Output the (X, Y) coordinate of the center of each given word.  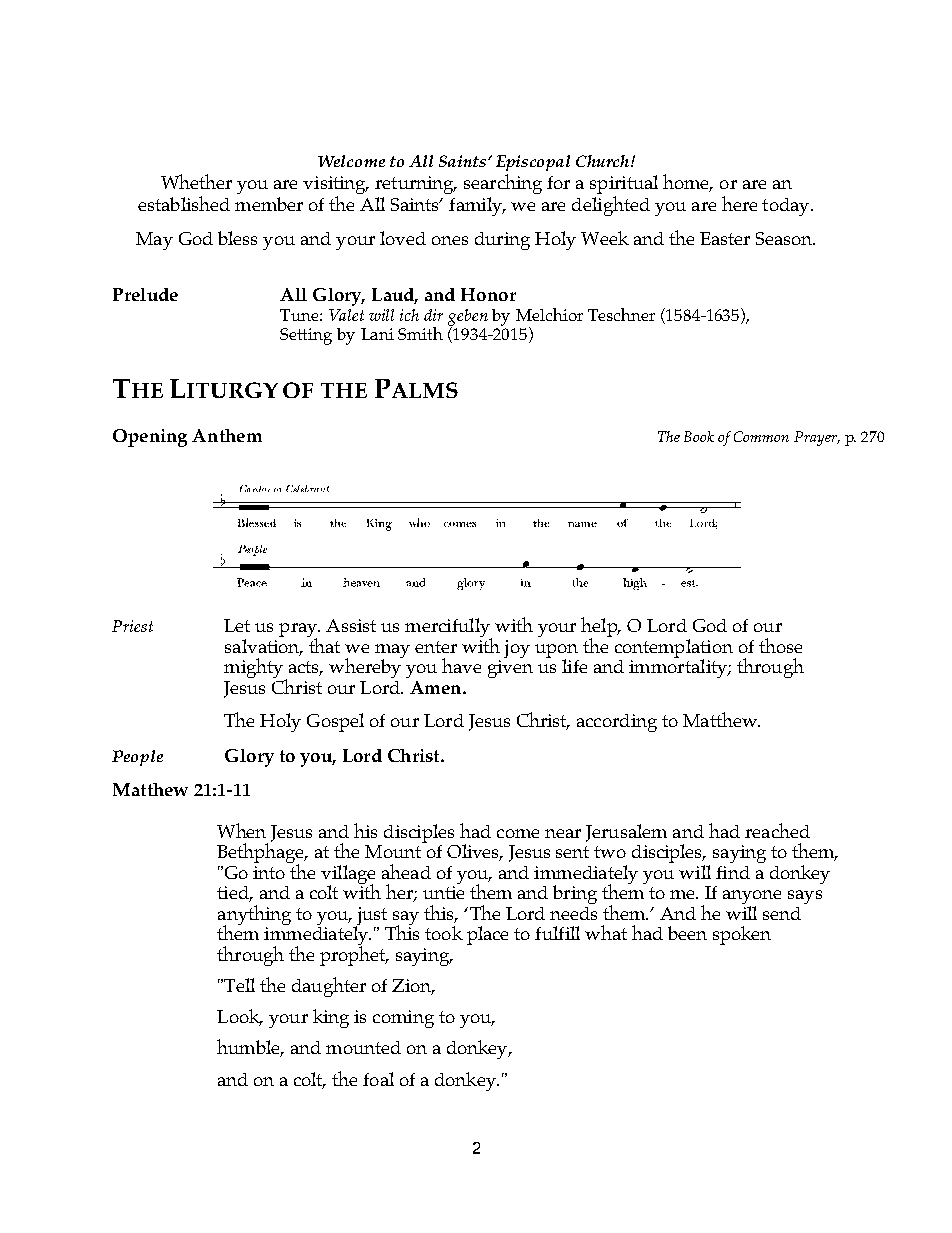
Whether (196, 181)
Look (239, 1017)
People (137, 758)
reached (777, 830)
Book (699, 436)
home (687, 182)
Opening (150, 438)
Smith (420, 333)
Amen (437, 687)
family (477, 206)
